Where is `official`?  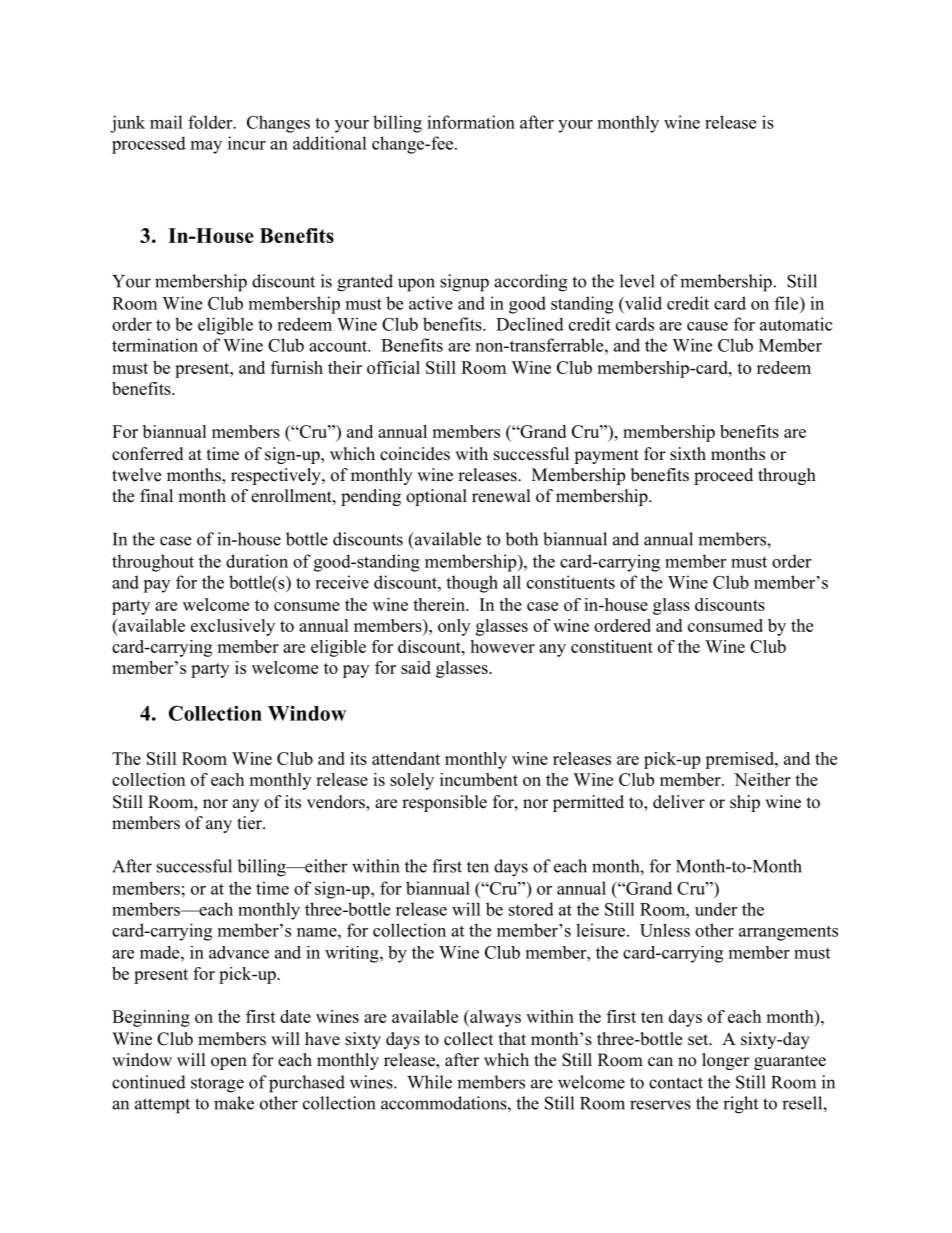 official is located at coordinates (393, 367).
